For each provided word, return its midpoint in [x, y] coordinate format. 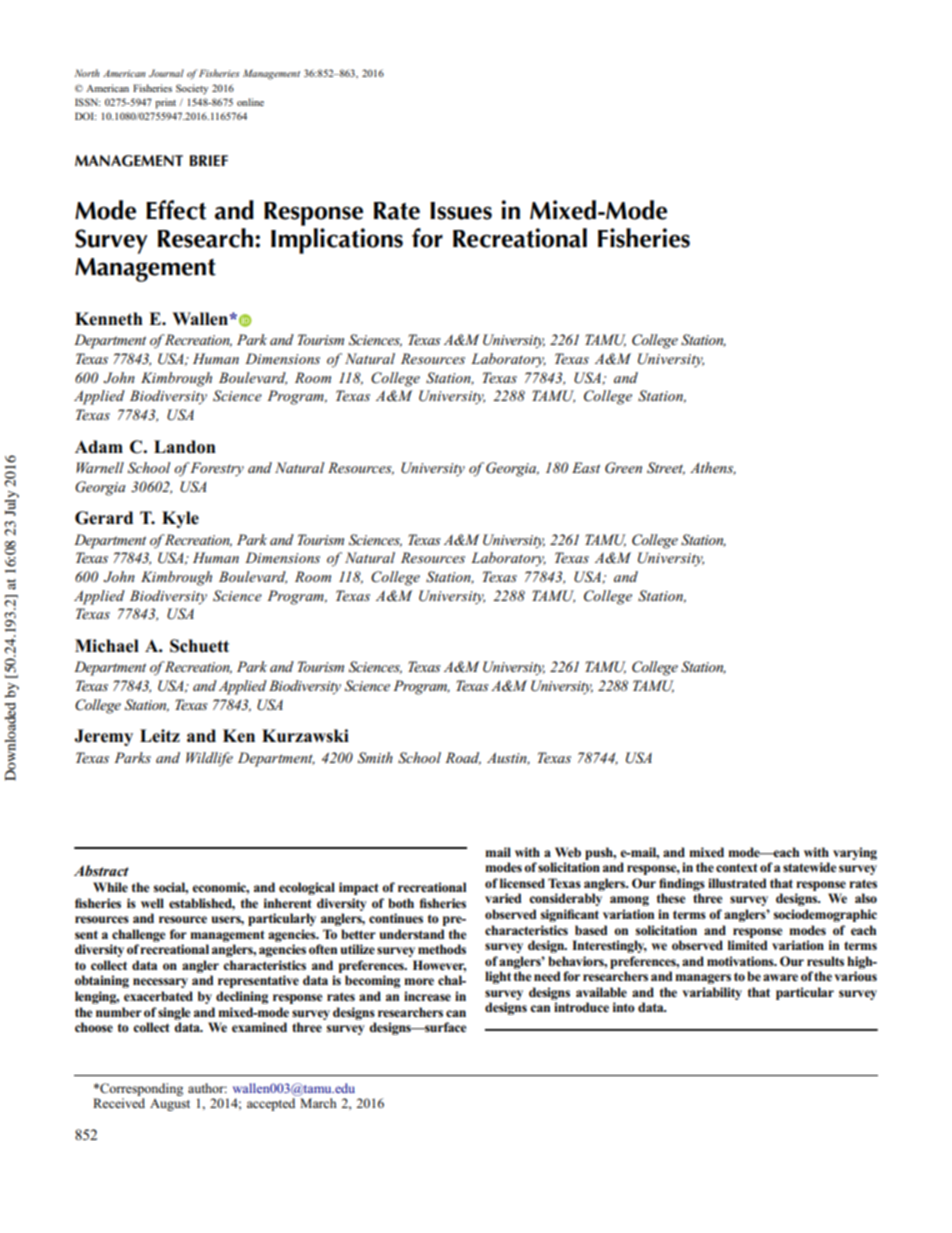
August [170, 1105]
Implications [337, 241]
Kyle [180, 519]
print [165, 103]
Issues [461, 211]
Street [666, 468]
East [586, 467]
